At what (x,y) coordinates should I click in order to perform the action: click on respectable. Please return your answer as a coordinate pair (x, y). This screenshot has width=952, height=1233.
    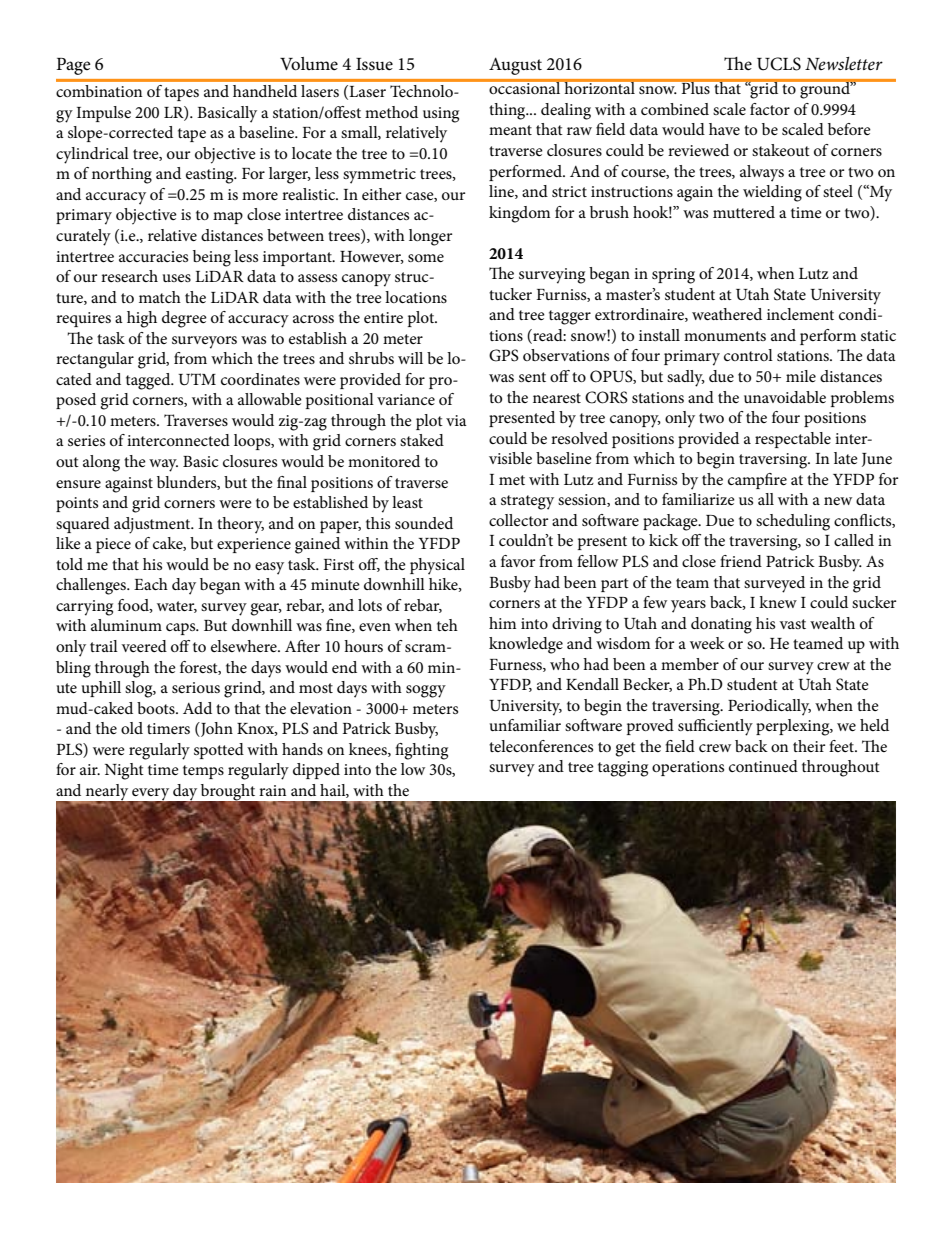
    Looking at the image, I should click on (793, 440).
